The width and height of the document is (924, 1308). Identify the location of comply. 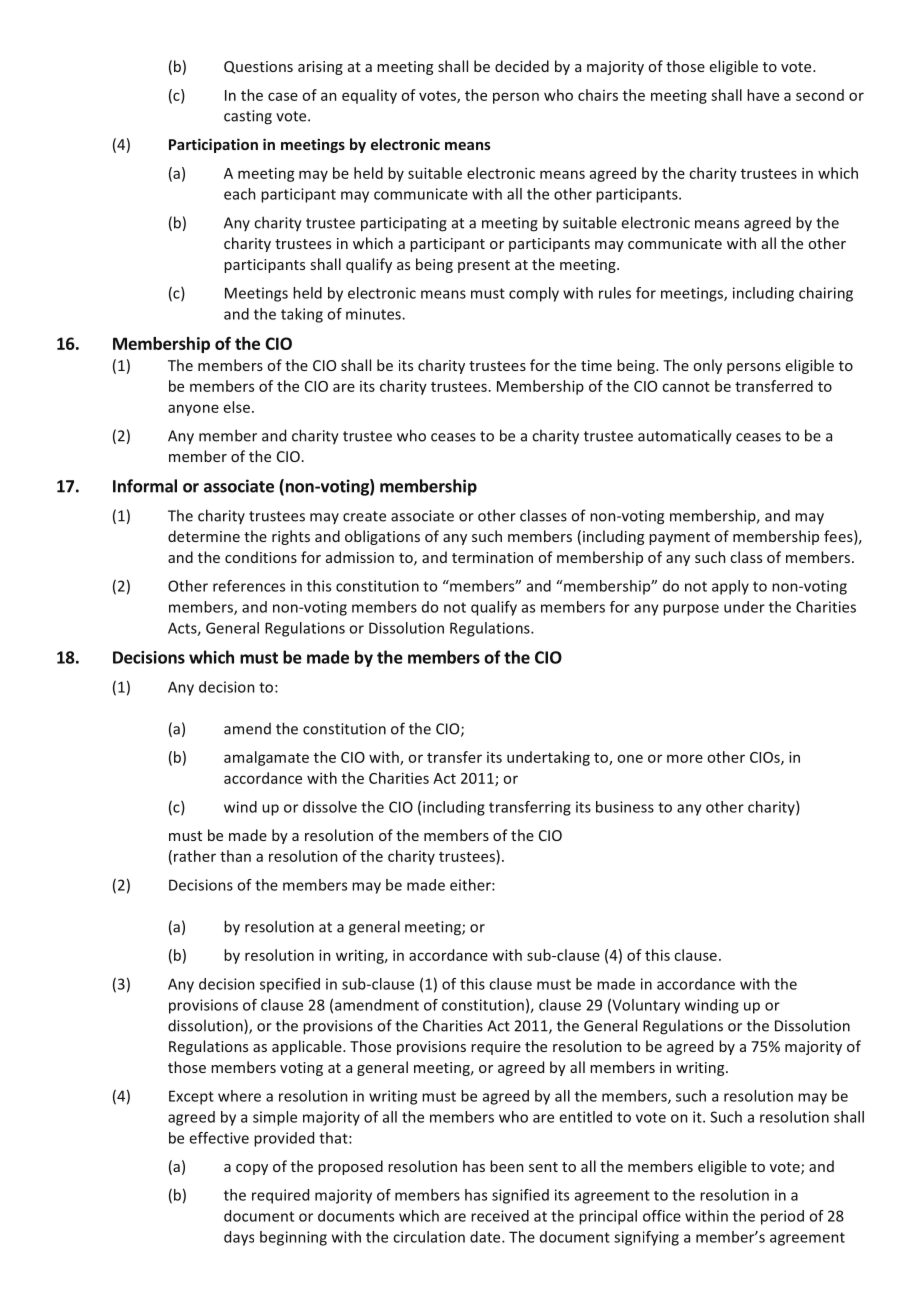
(534, 294).
